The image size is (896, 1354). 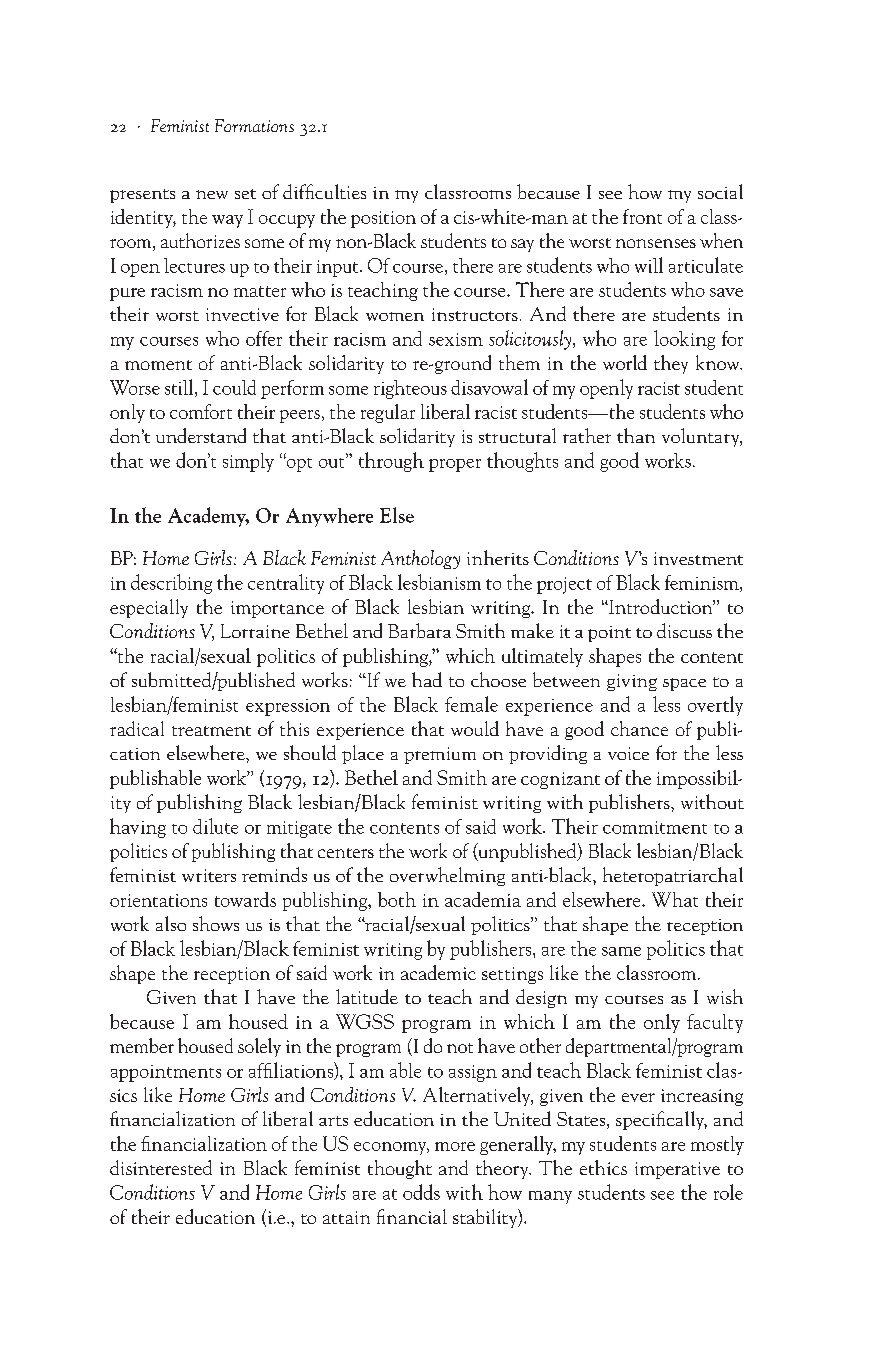 What do you see at coordinates (248, 462) in the image?
I see `simply` at bounding box center [248, 462].
